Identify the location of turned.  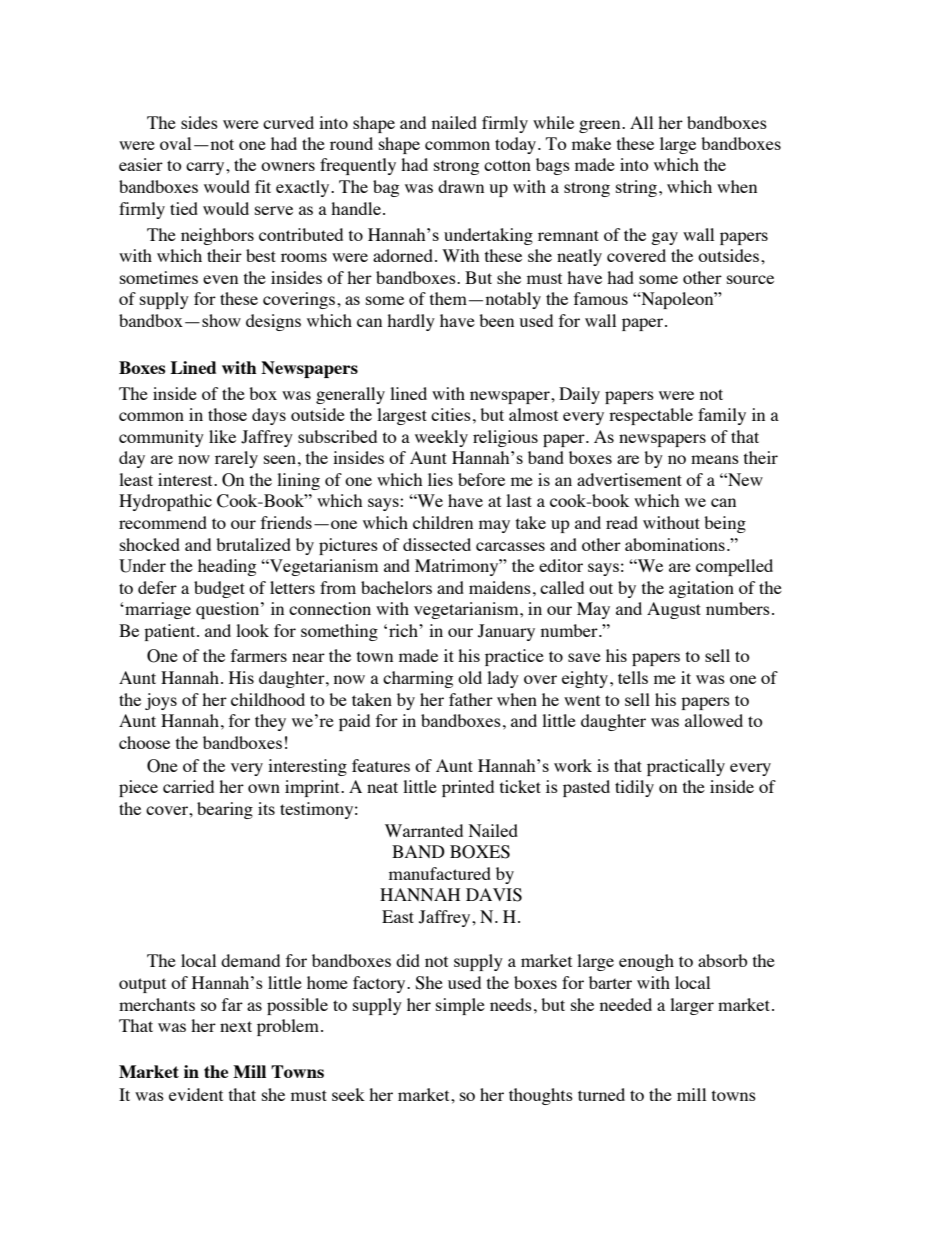
(601, 1094).
